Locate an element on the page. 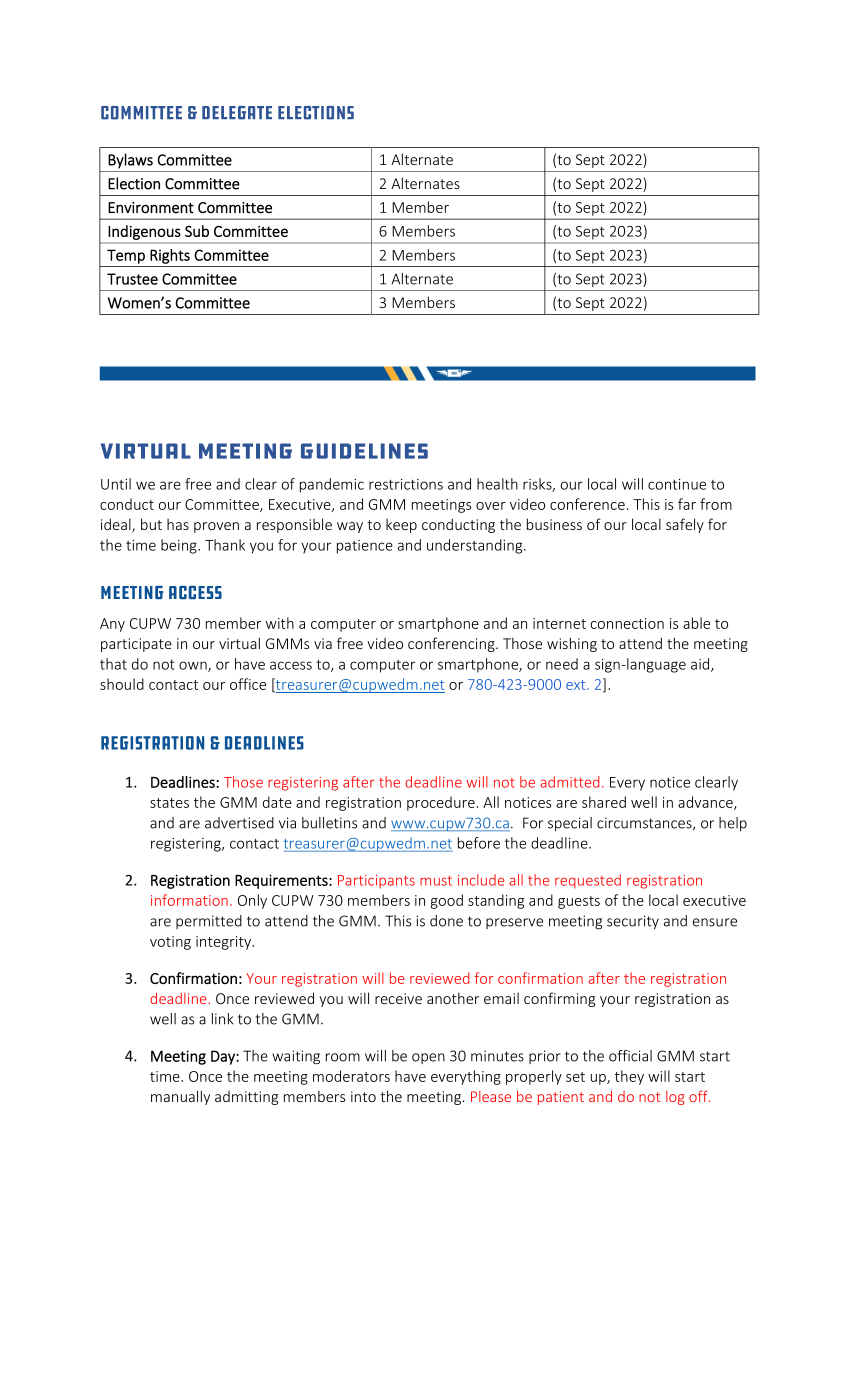  procedure is located at coordinates (441, 803).
